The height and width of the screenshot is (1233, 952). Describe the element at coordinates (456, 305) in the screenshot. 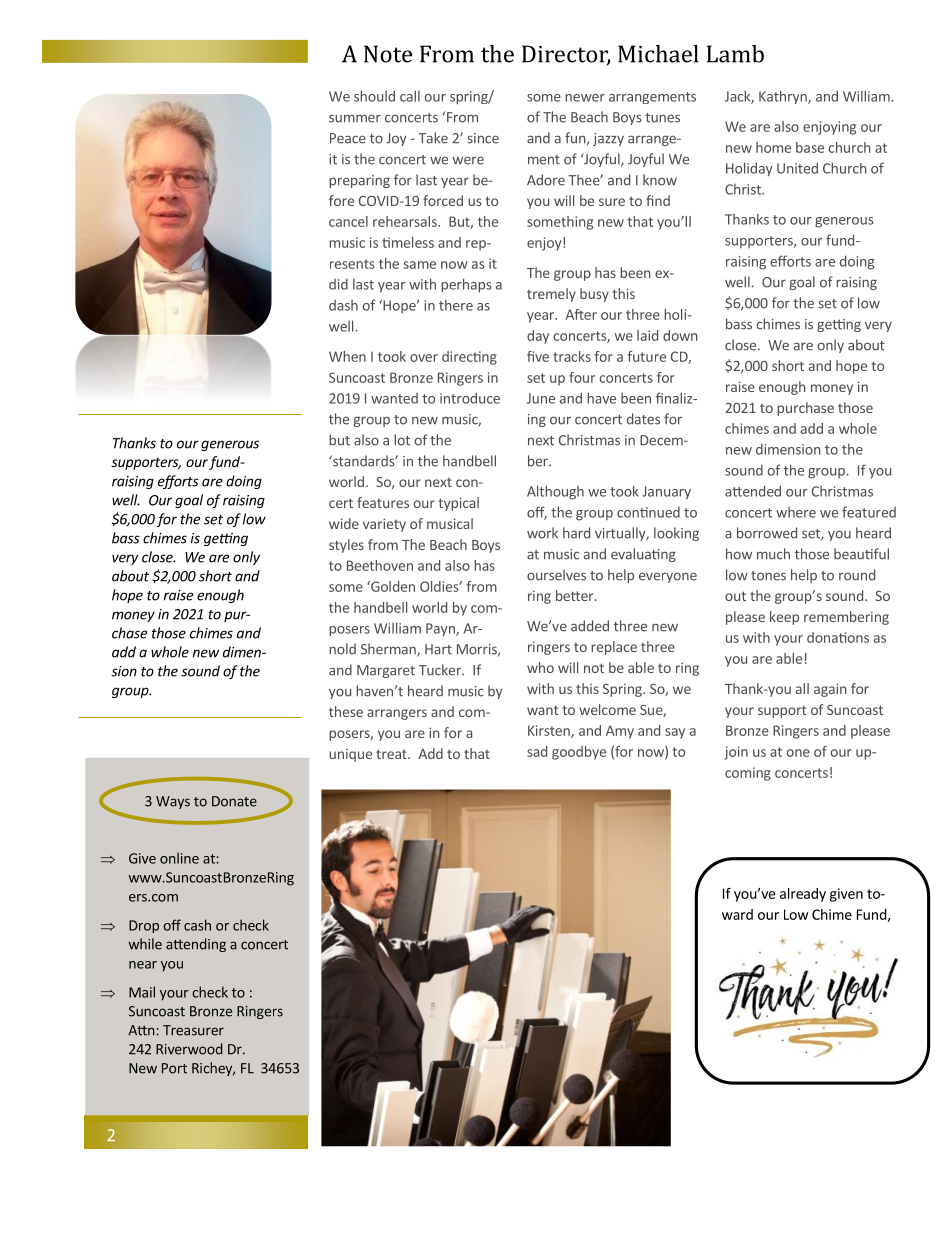

I see `there` at that location.
